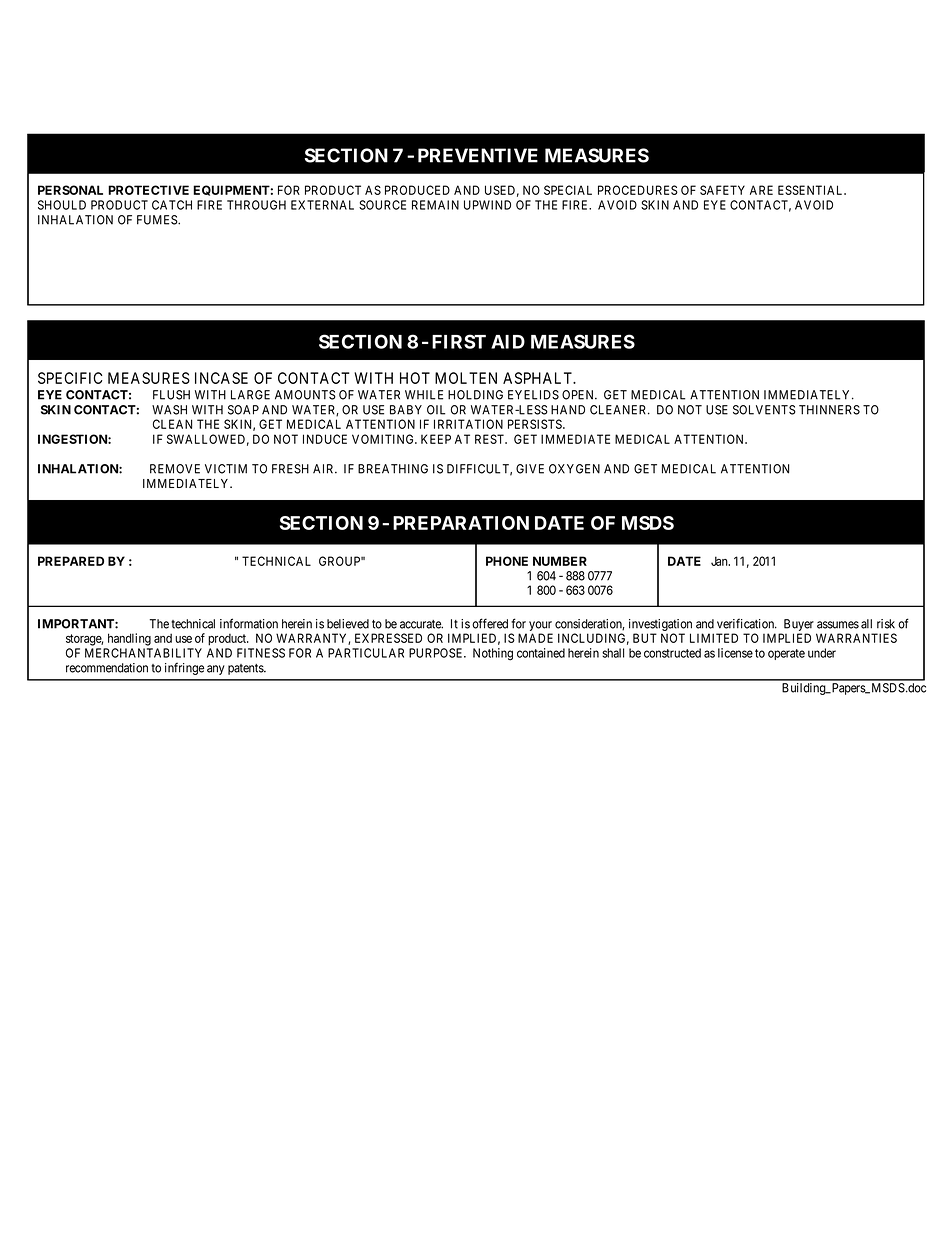 The width and height of the screenshot is (952, 1233). What do you see at coordinates (574, 469) in the screenshot?
I see `OXYGEN` at bounding box center [574, 469].
